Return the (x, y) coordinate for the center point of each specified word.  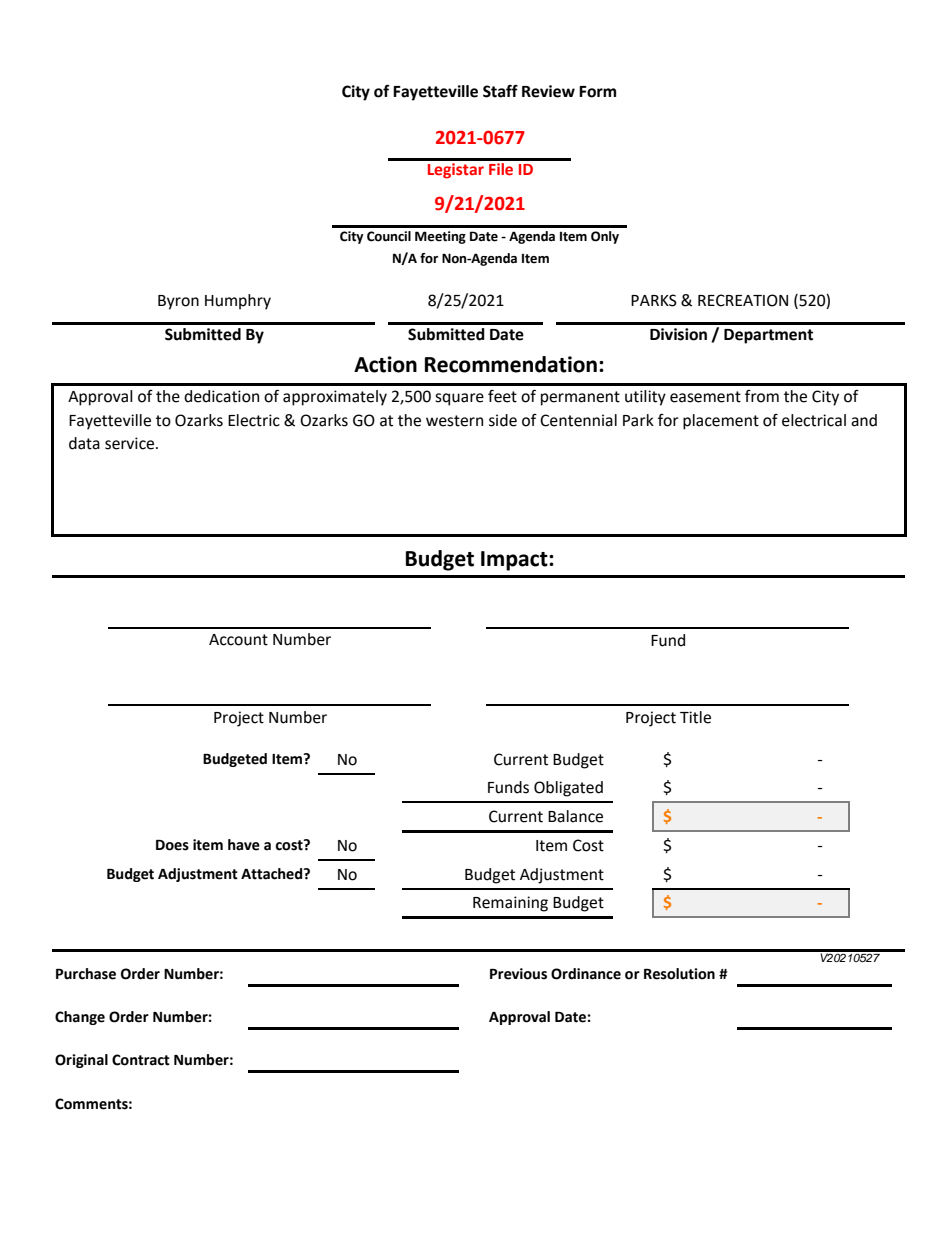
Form (597, 92)
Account (238, 640)
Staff (500, 91)
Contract (141, 1060)
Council (389, 236)
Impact (515, 561)
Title (695, 717)
